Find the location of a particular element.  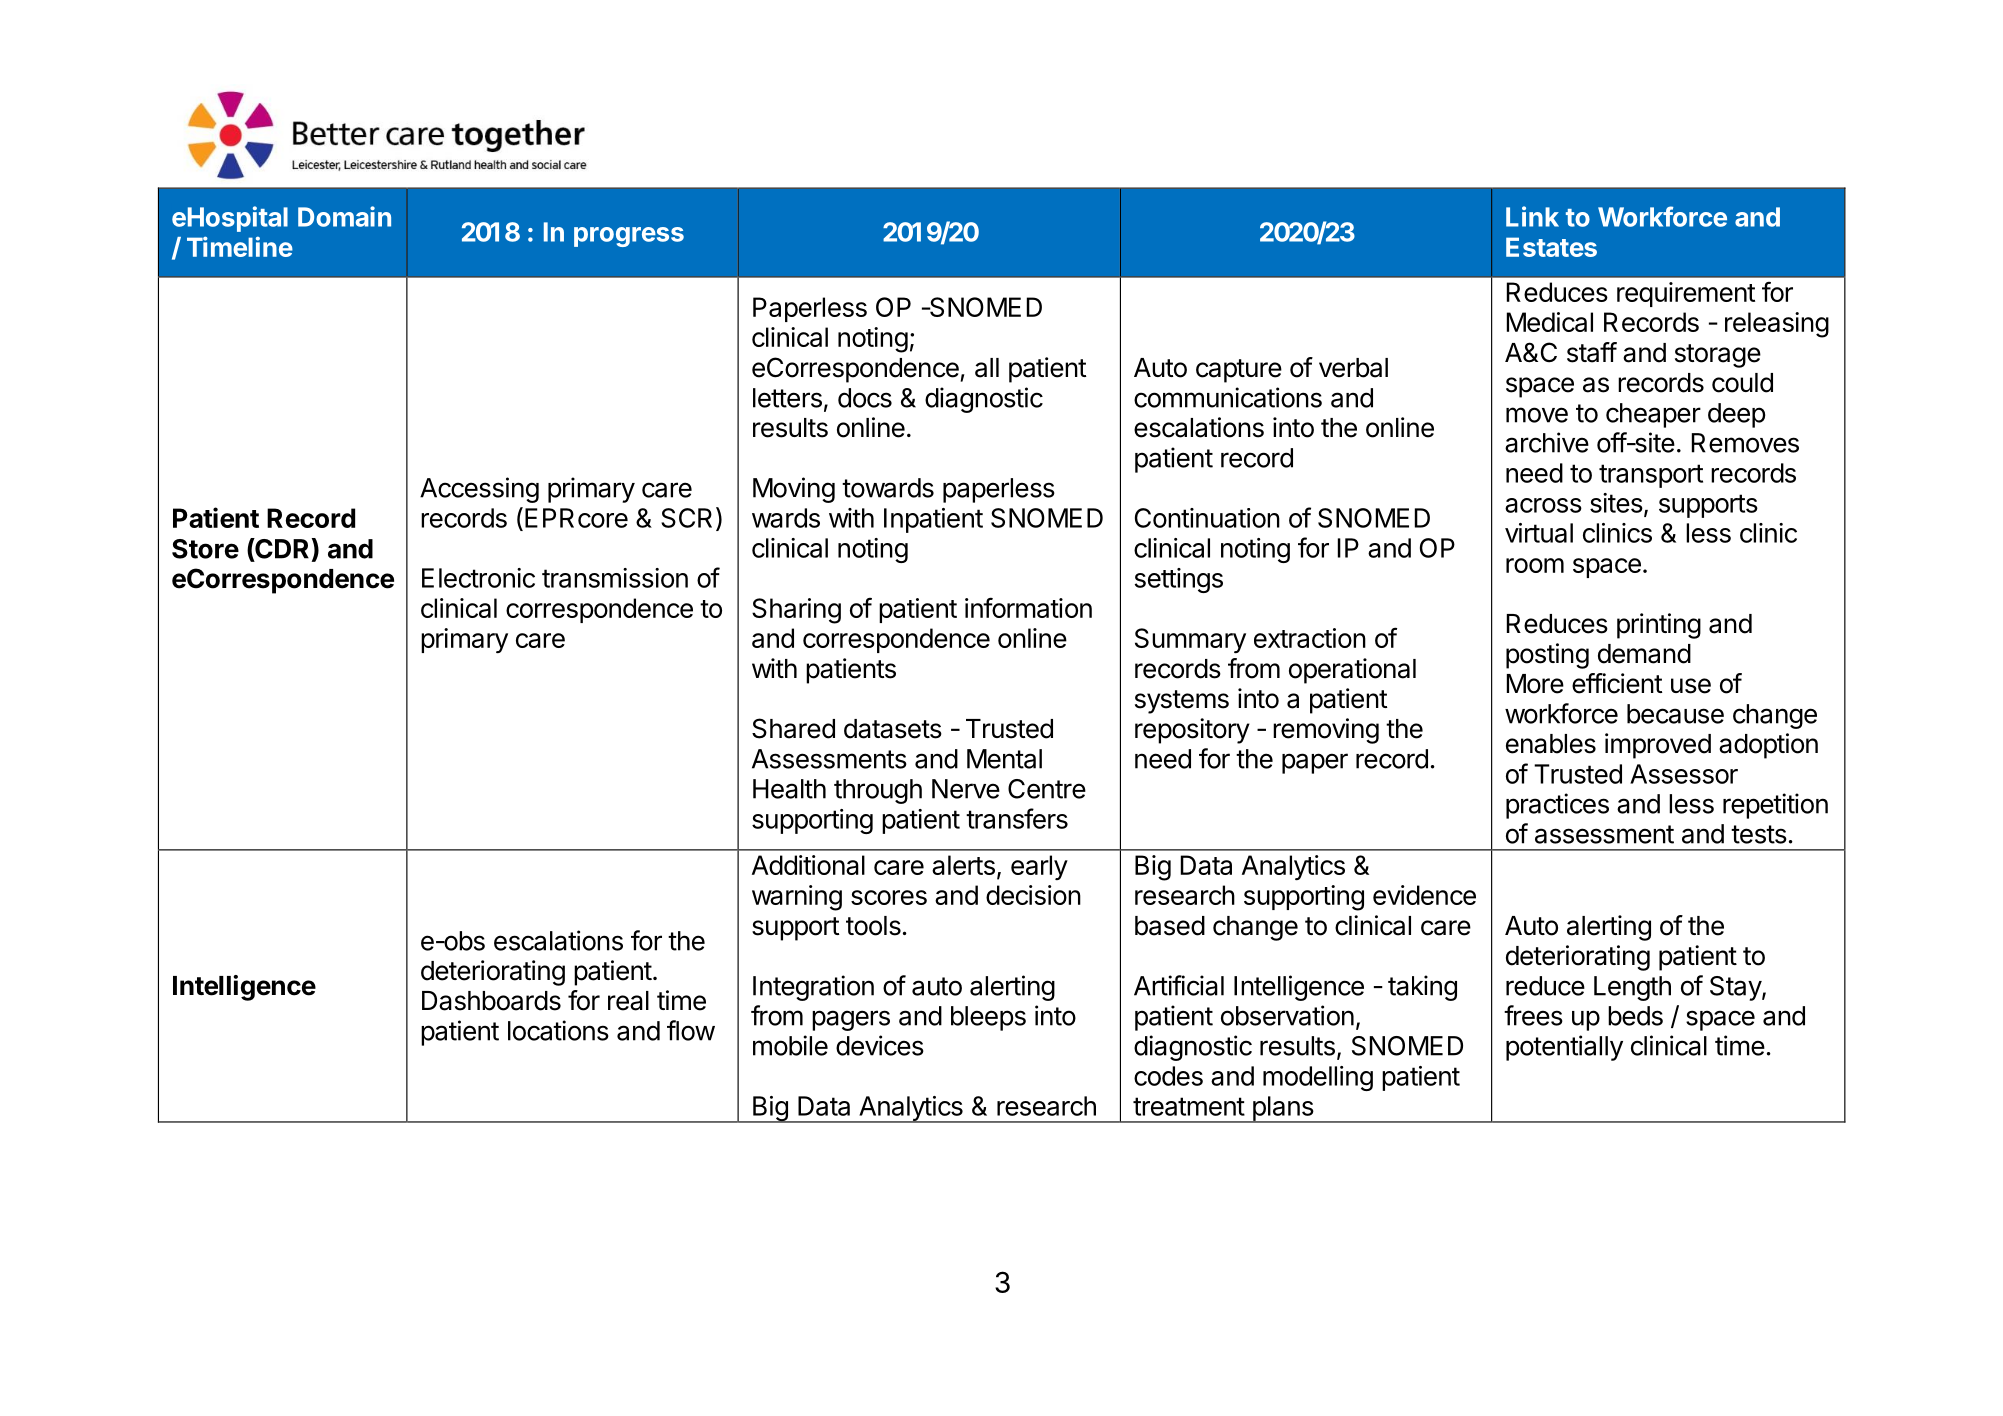

Domain is located at coordinates (344, 216).
